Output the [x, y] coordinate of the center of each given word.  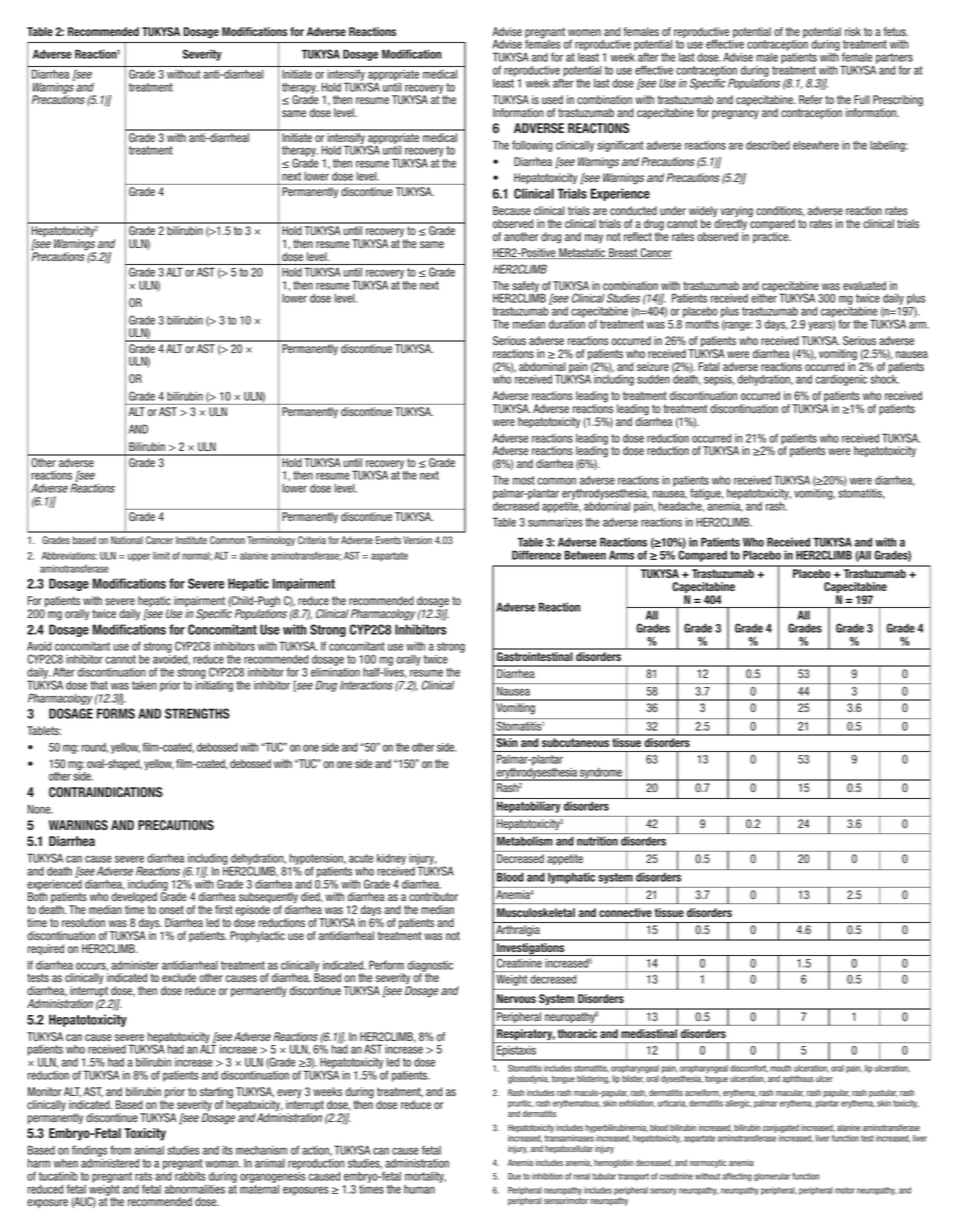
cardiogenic [841, 380]
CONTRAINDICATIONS [106, 792]
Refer [811, 100]
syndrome [601, 774]
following [532, 146]
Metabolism [525, 841]
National [127, 540]
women [584, 33]
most [524, 480]
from [120, 1150]
